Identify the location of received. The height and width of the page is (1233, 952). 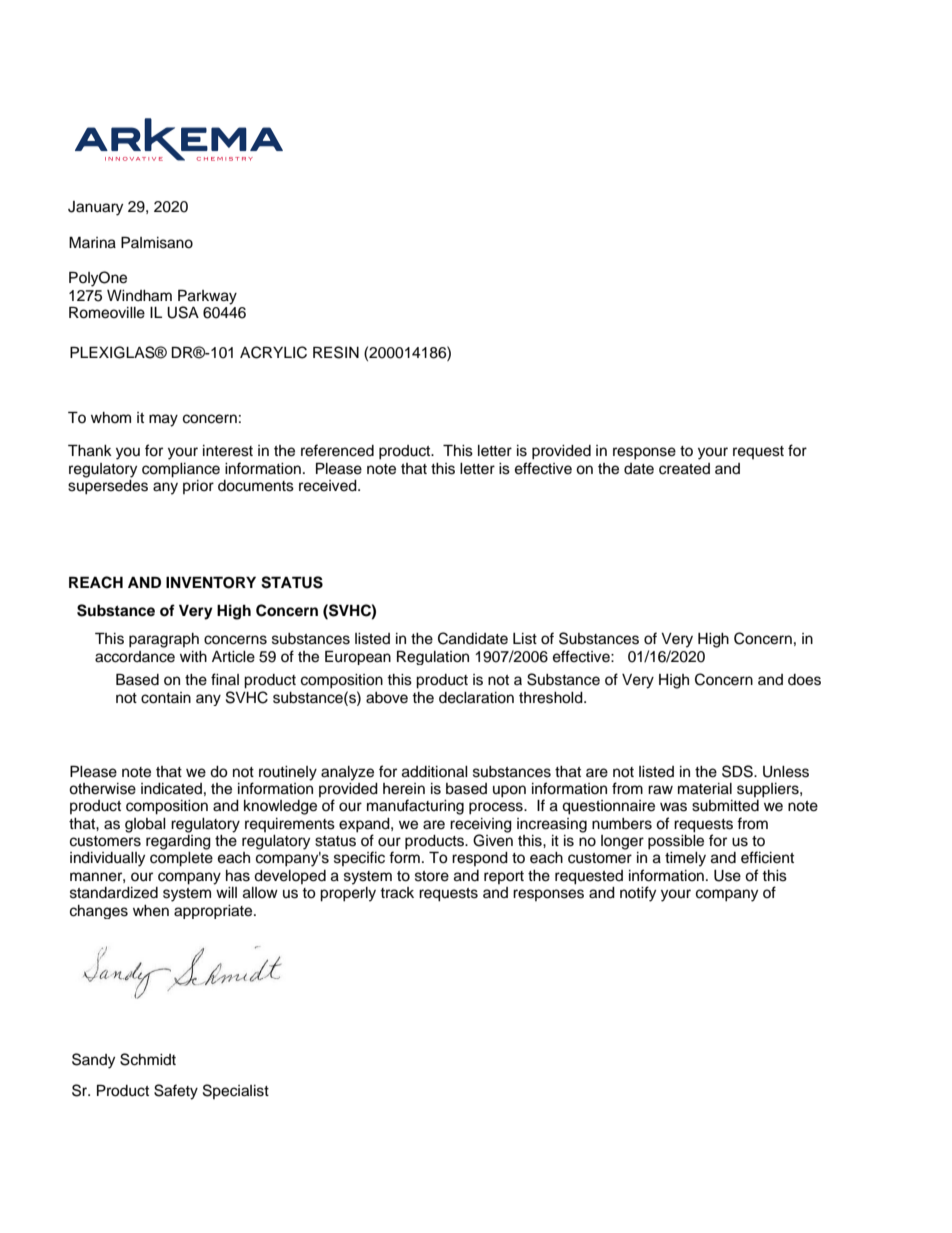
(329, 486).
